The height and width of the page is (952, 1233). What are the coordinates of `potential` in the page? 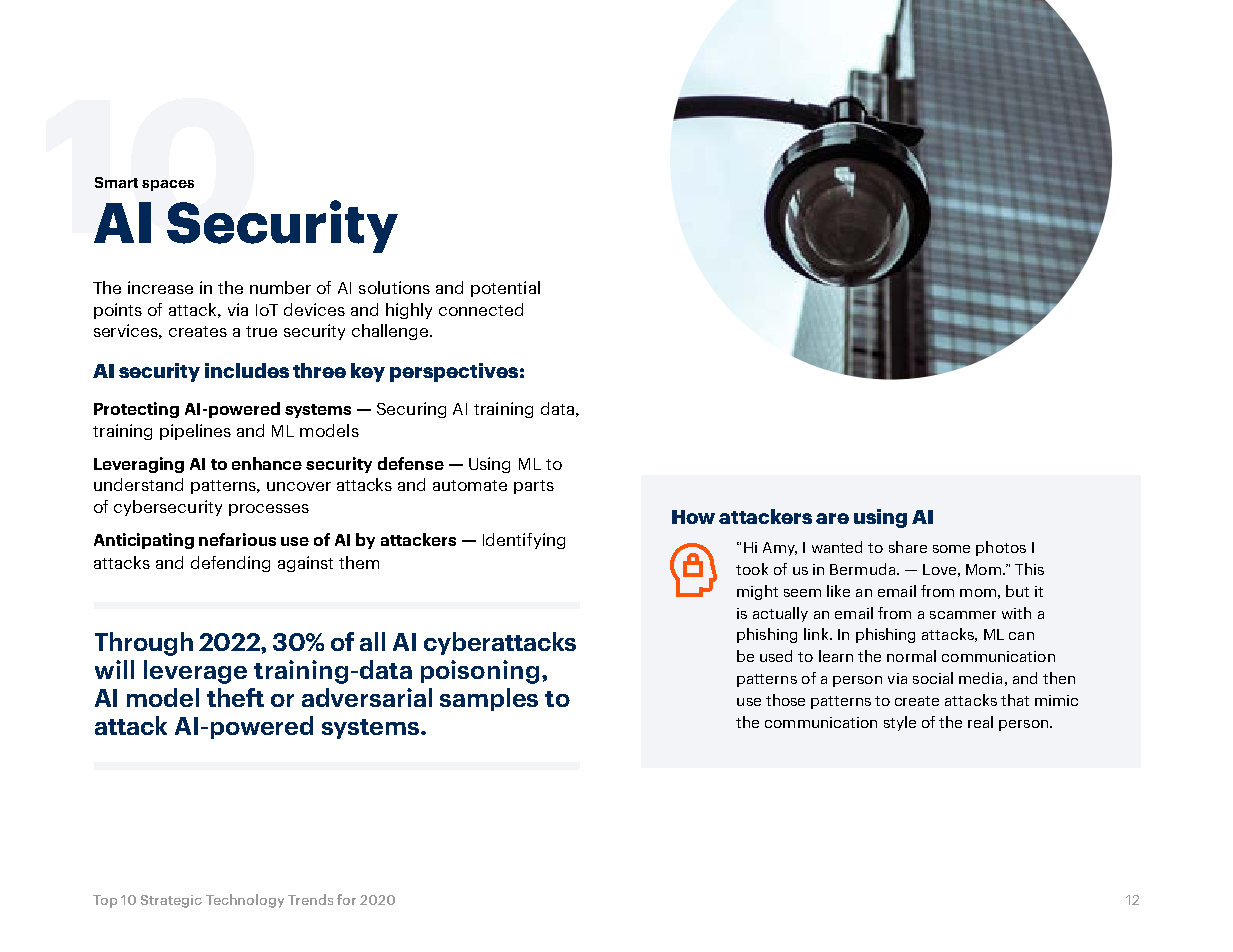 It's located at (505, 289).
